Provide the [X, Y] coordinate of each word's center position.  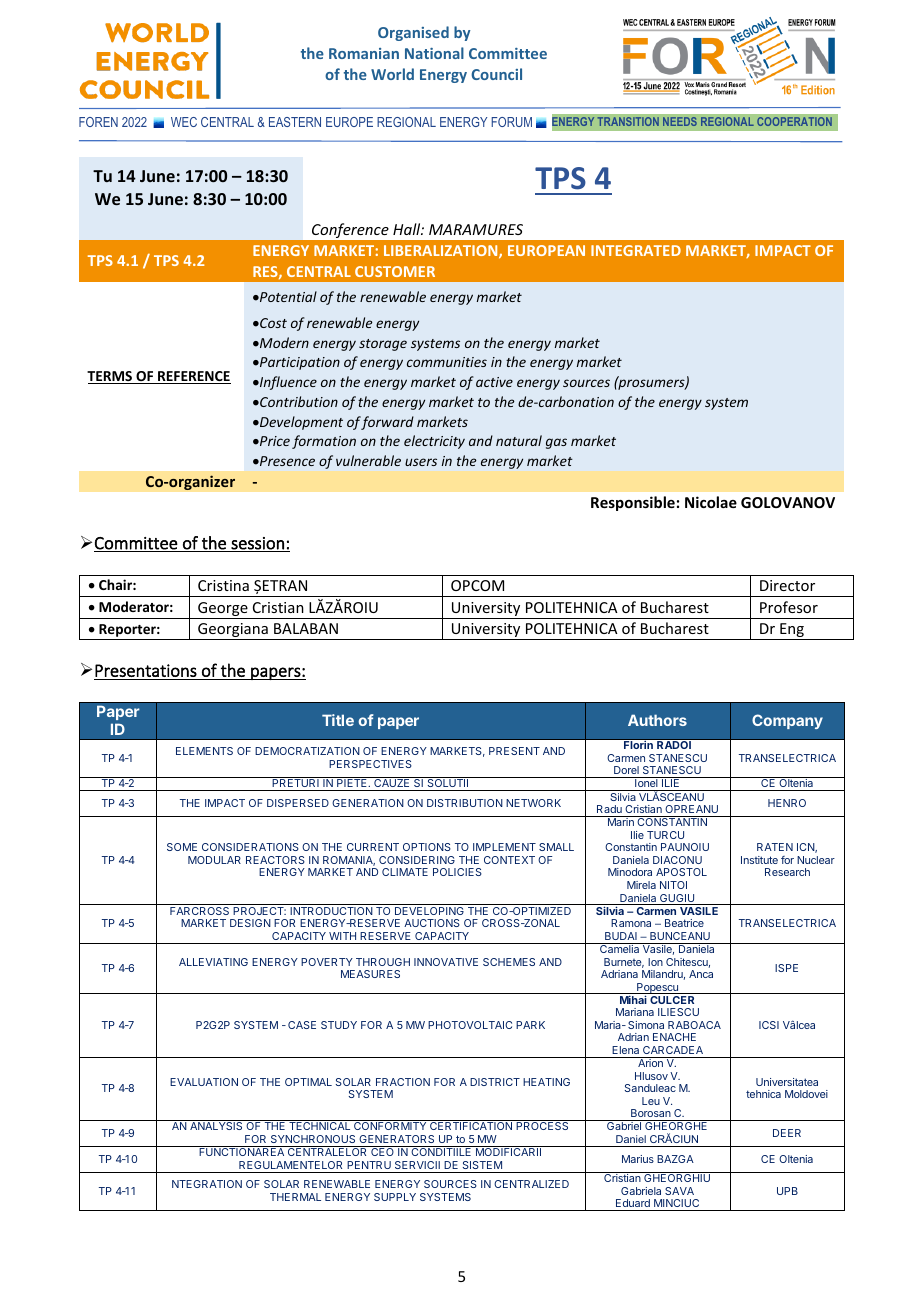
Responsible [633, 503]
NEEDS [680, 121]
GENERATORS [396, 1139]
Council [496, 74]
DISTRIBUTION [465, 803]
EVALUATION [204, 1082]
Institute [759, 860]
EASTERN [295, 122]
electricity [434, 442]
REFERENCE [193, 377]
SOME [182, 847]
